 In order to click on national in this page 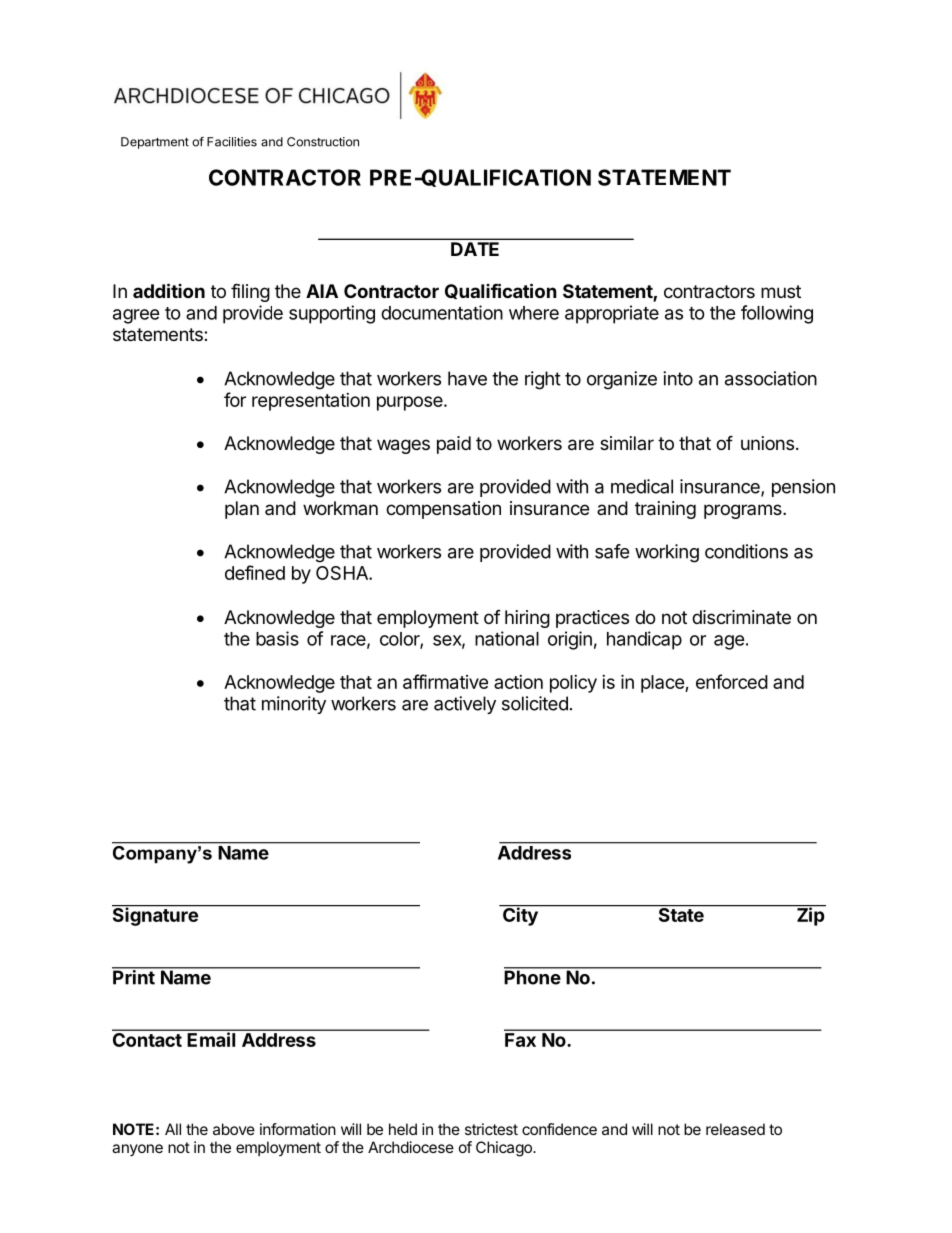, I will do `click(507, 638)`.
